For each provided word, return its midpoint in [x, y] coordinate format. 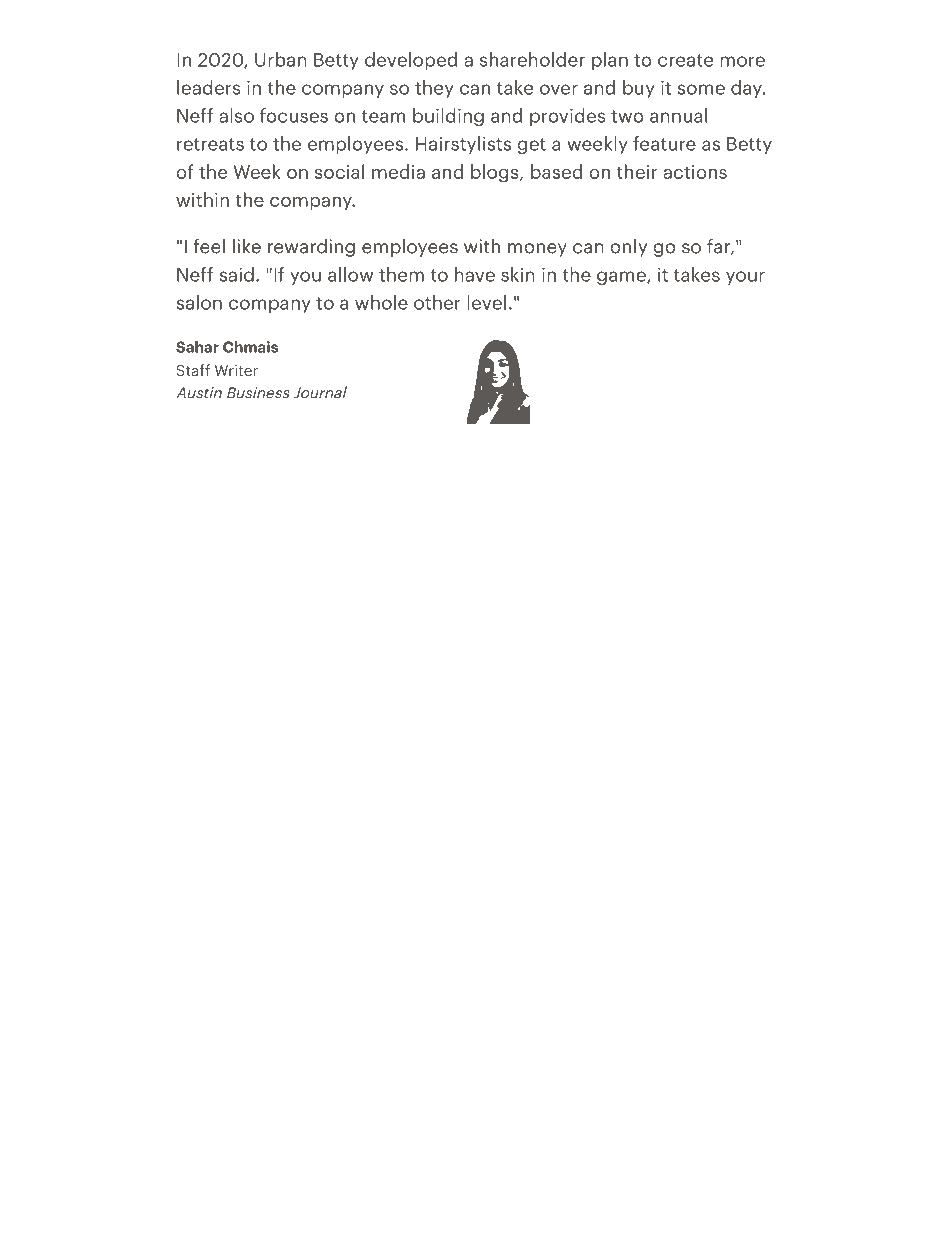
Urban [281, 59]
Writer [236, 370]
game [622, 278]
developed [411, 61]
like [247, 246]
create [685, 60]
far [720, 247]
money [537, 250]
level [486, 302]
